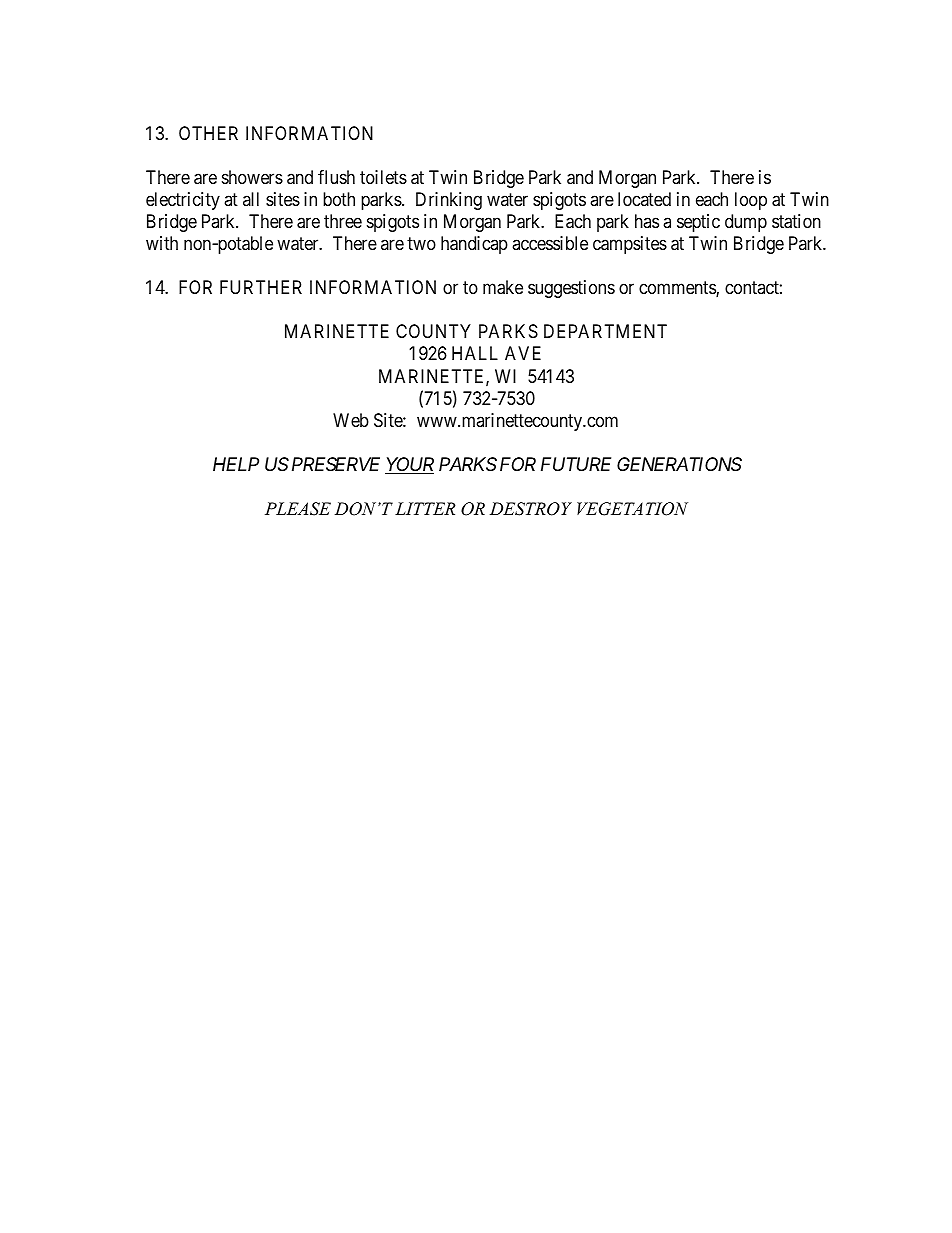 Image resolution: width=952 pixels, height=1233 pixels. Describe the element at coordinates (208, 133) in the screenshot. I see `OTHER` at that location.
